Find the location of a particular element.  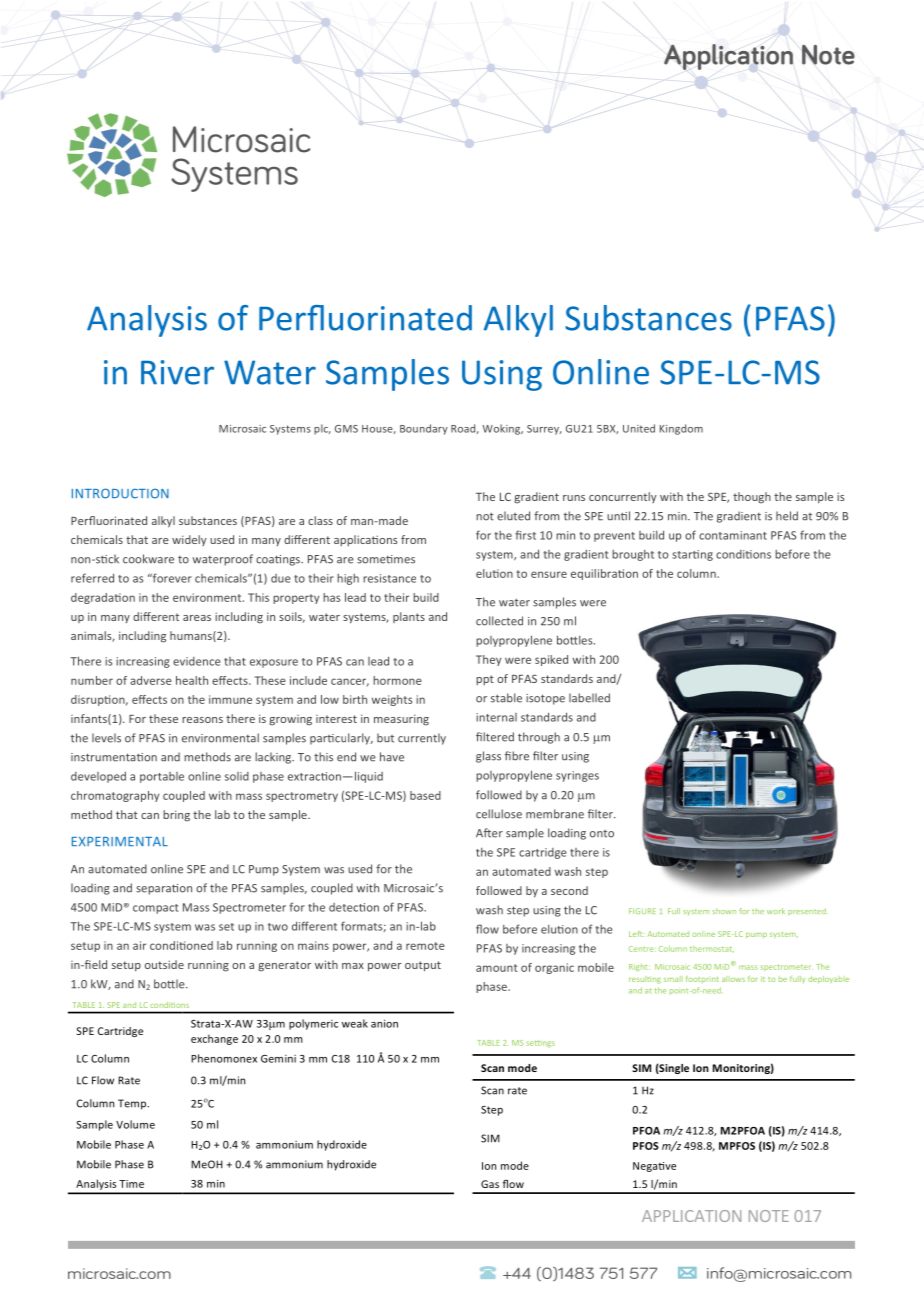

bring is located at coordinates (176, 816).
